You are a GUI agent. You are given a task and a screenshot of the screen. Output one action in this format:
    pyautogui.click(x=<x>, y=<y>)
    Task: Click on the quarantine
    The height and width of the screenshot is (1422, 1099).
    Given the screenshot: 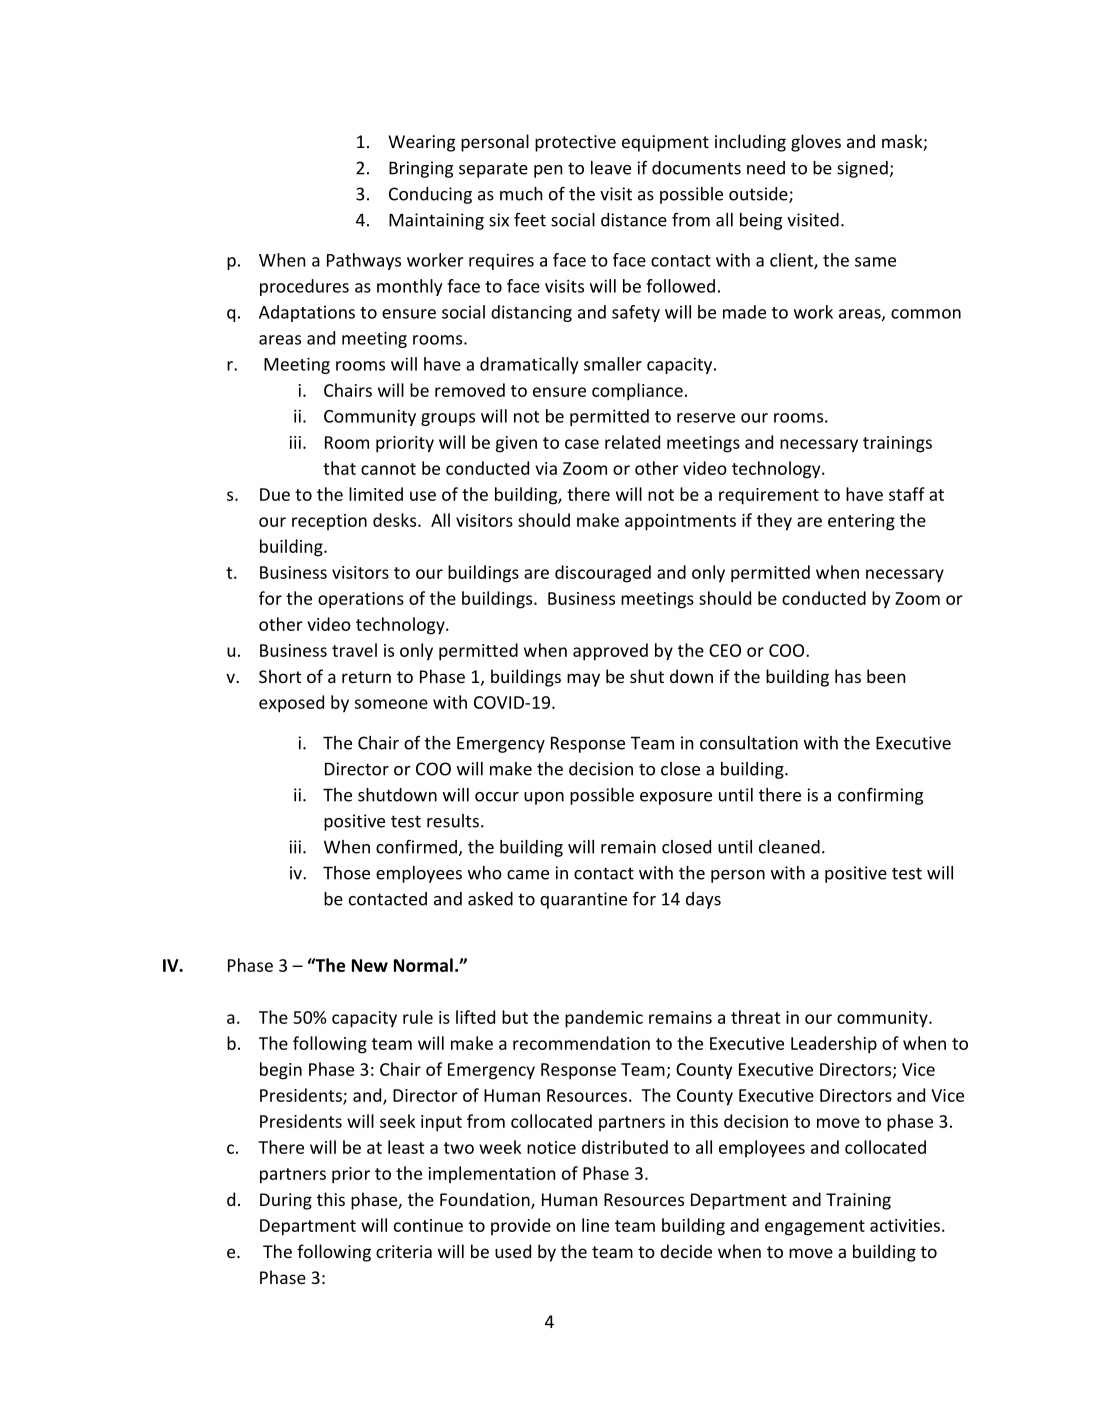 What is the action you would take?
    pyautogui.click(x=583, y=900)
